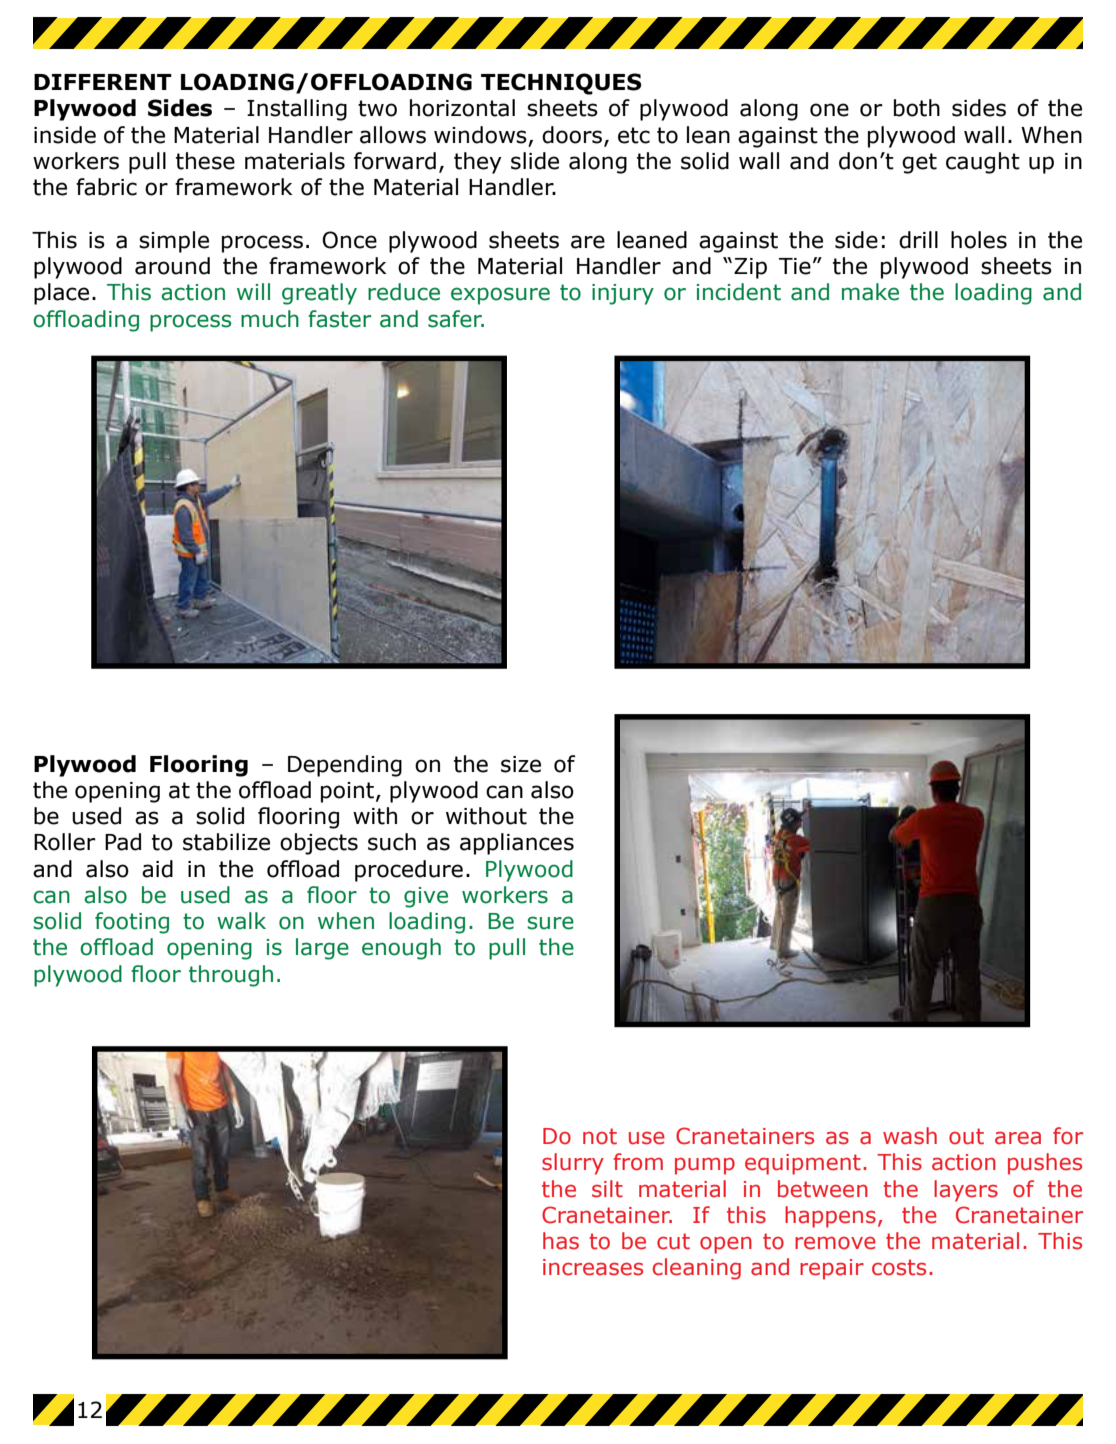 Image resolution: width=1116 pixels, height=1444 pixels. I want to click on these, so click(205, 161).
